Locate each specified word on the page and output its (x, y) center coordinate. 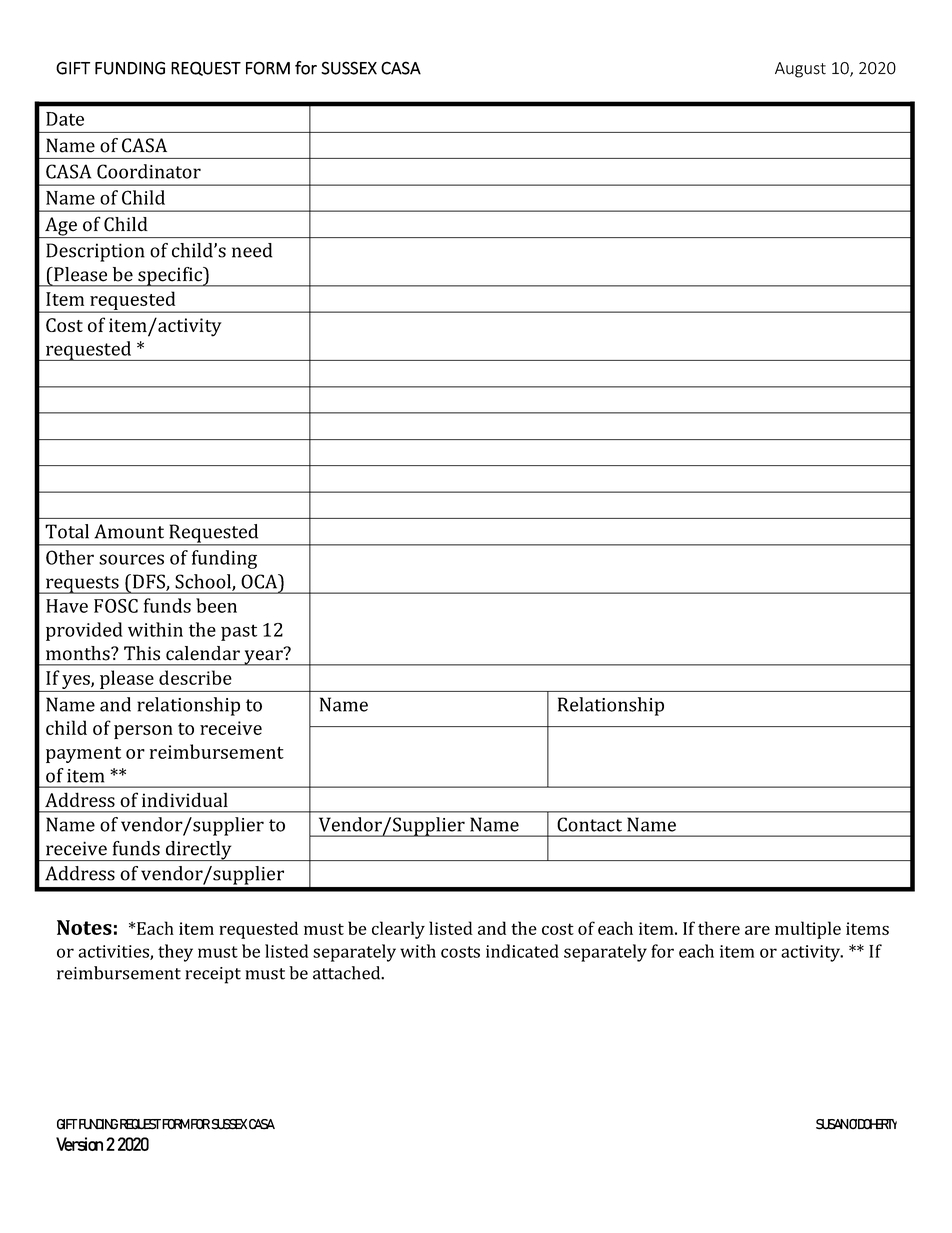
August (800, 70)
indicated (522, 951)
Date (65, 119)
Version (79, 1144)
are (757, 930)
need (252, 250)
